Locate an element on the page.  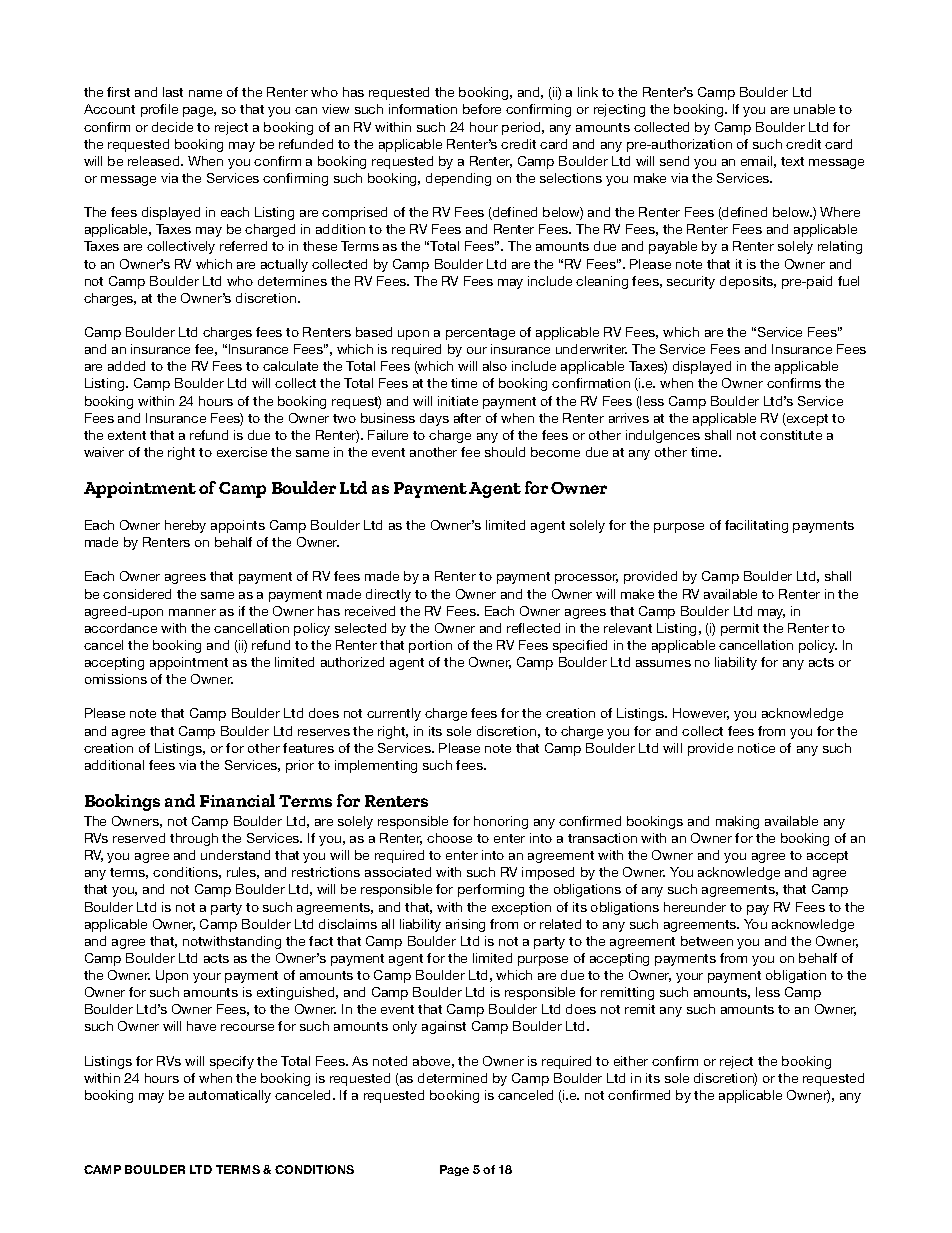
specify is located at coordinates (232, 1062).
